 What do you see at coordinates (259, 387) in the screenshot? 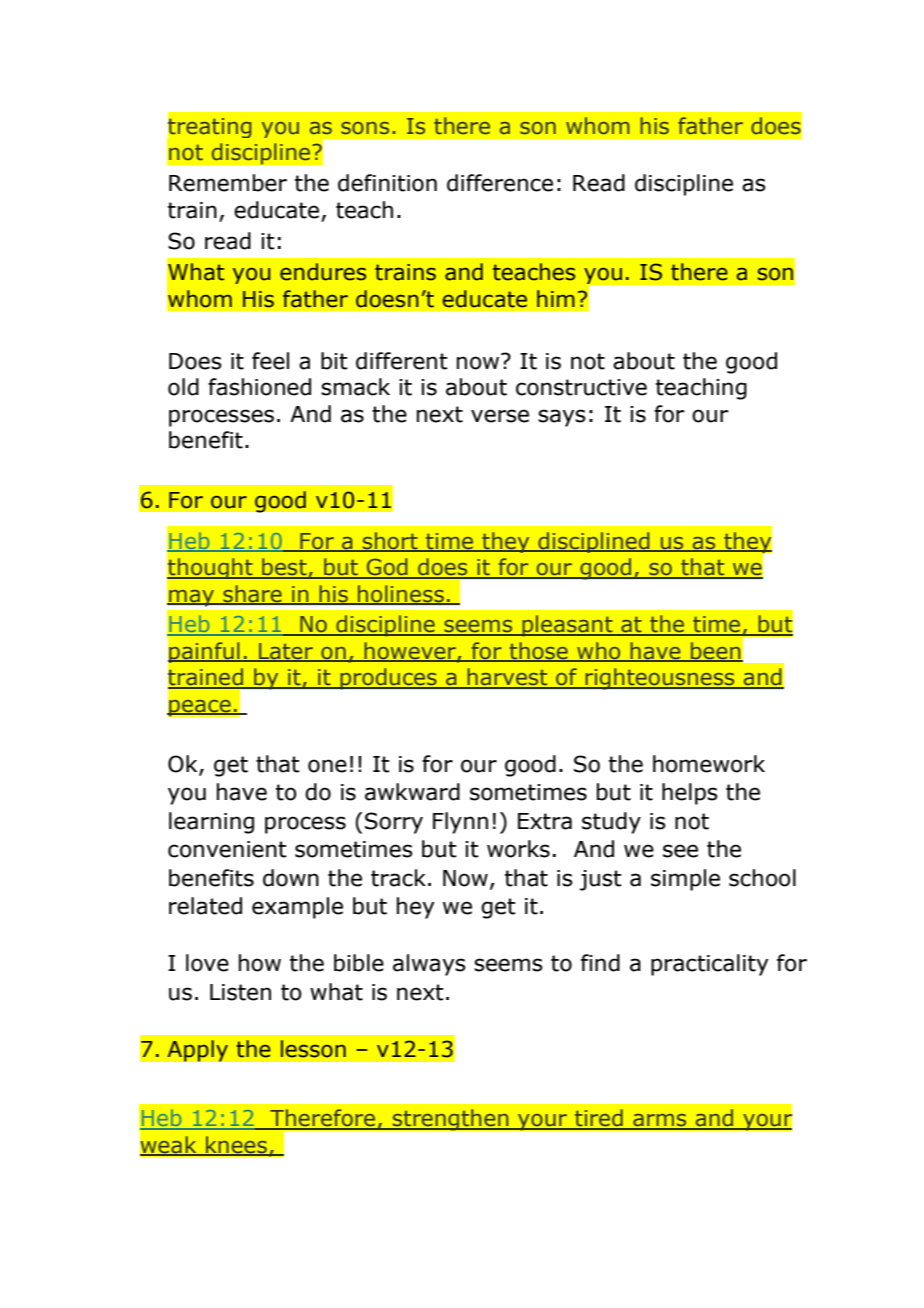
I see `fashioned` at bounding box center [259, 387].
